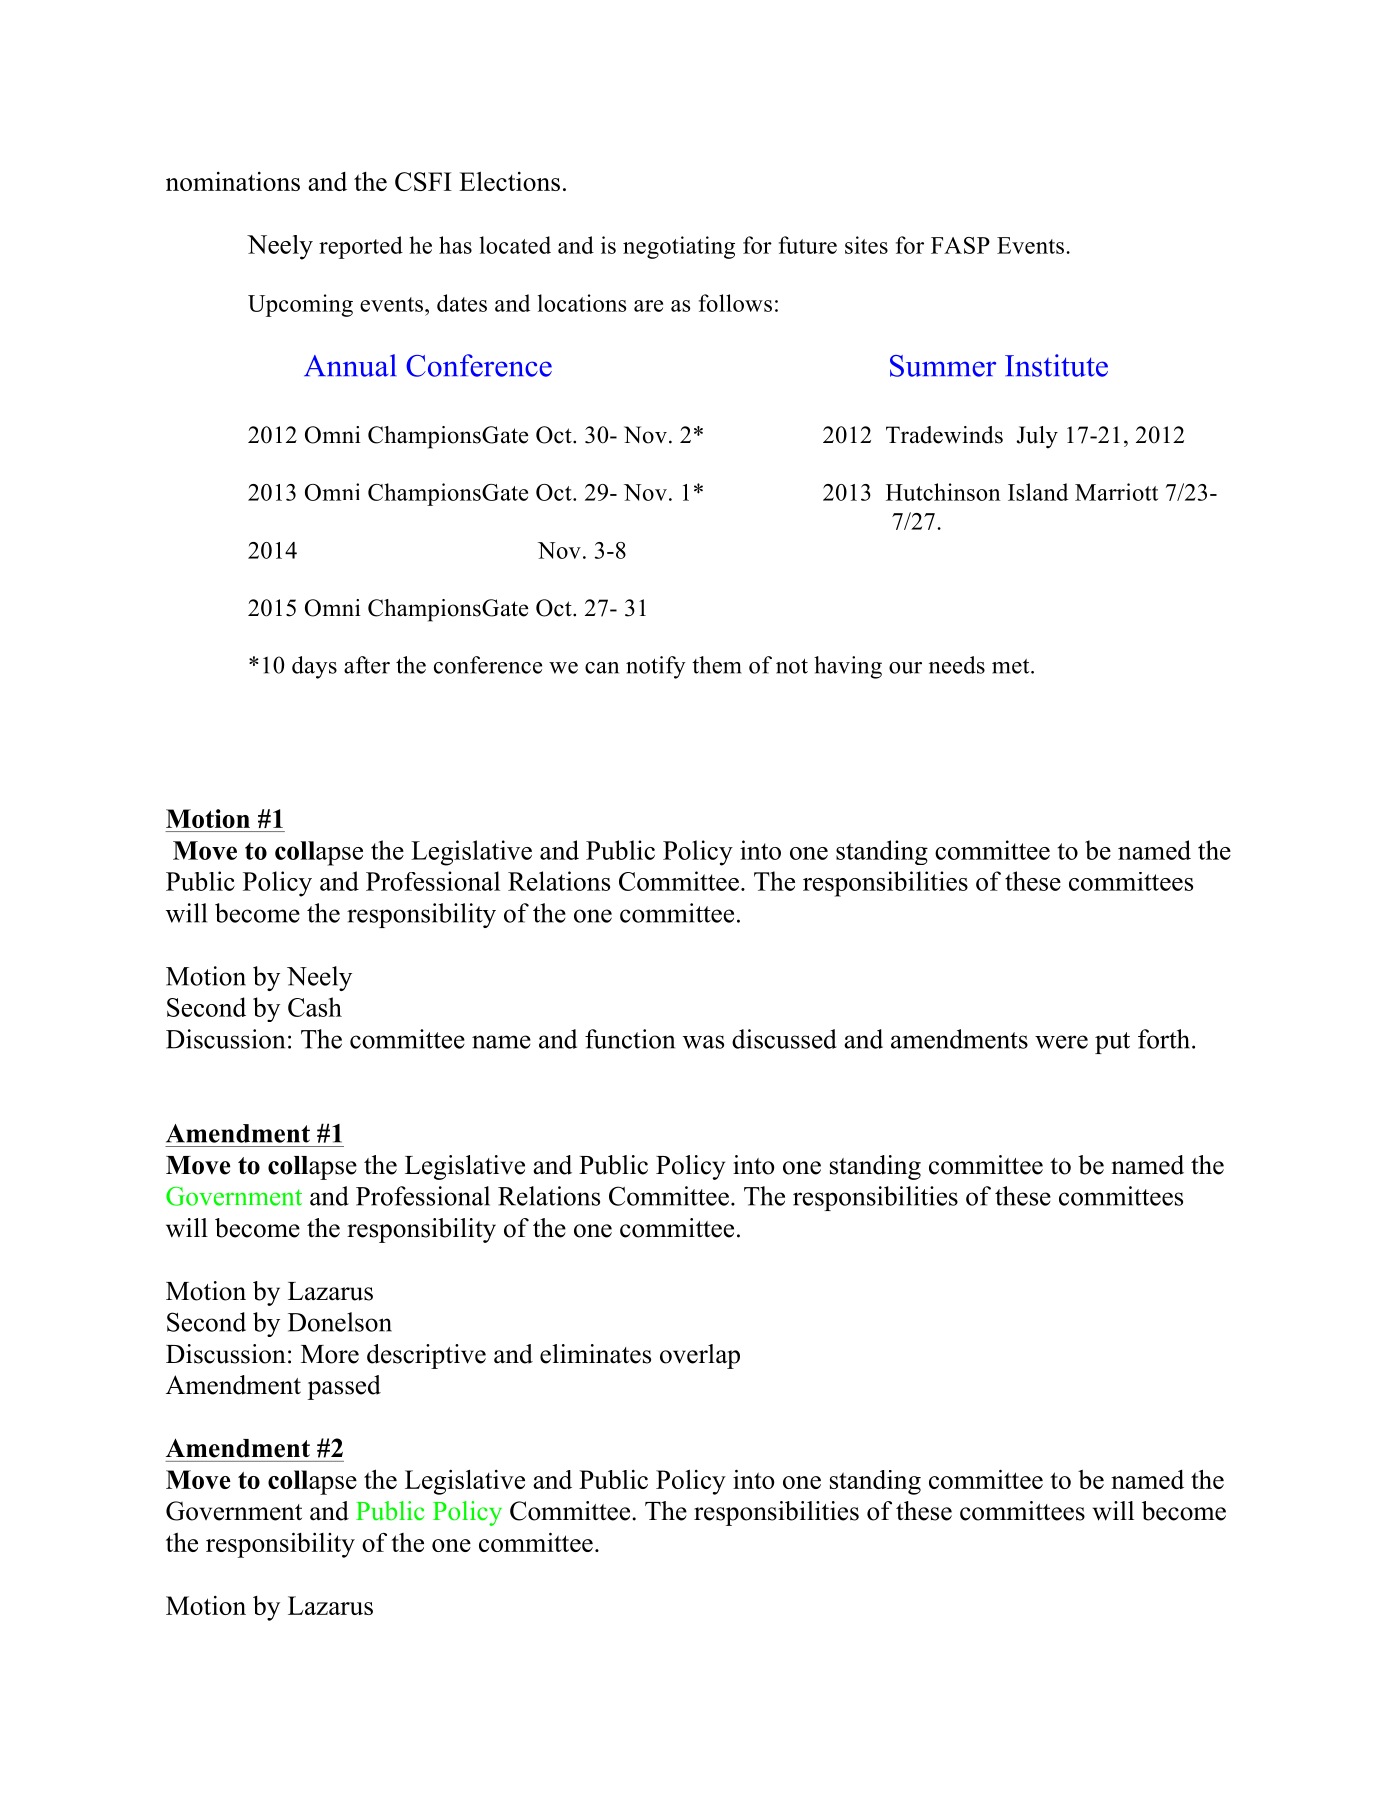 This screenshot has width=1396, height=1806. I want to click on them, so click(717, 665).
